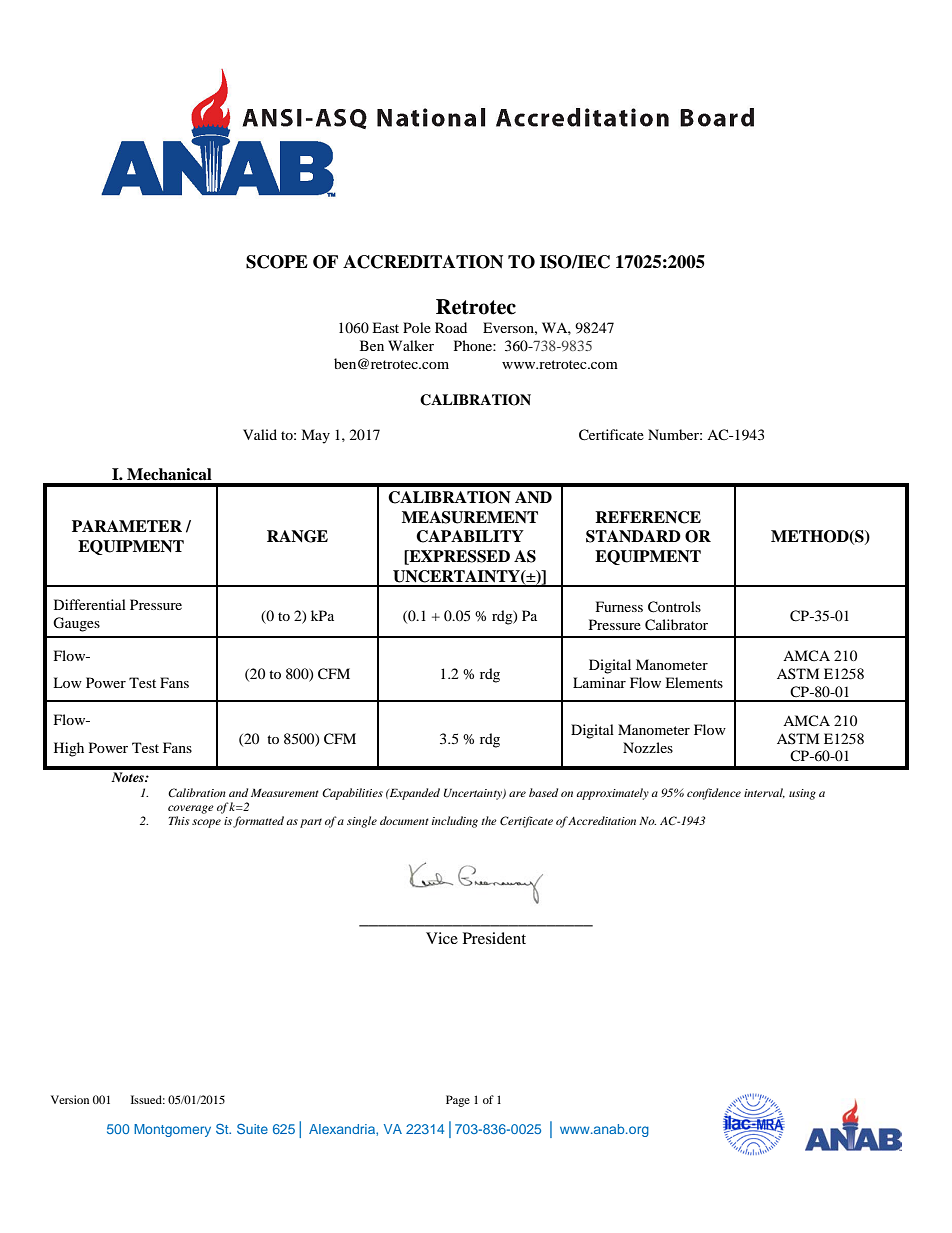  Describe the element at coordinates (714, 794) in the screenshot. I see `confidence` at that location.
